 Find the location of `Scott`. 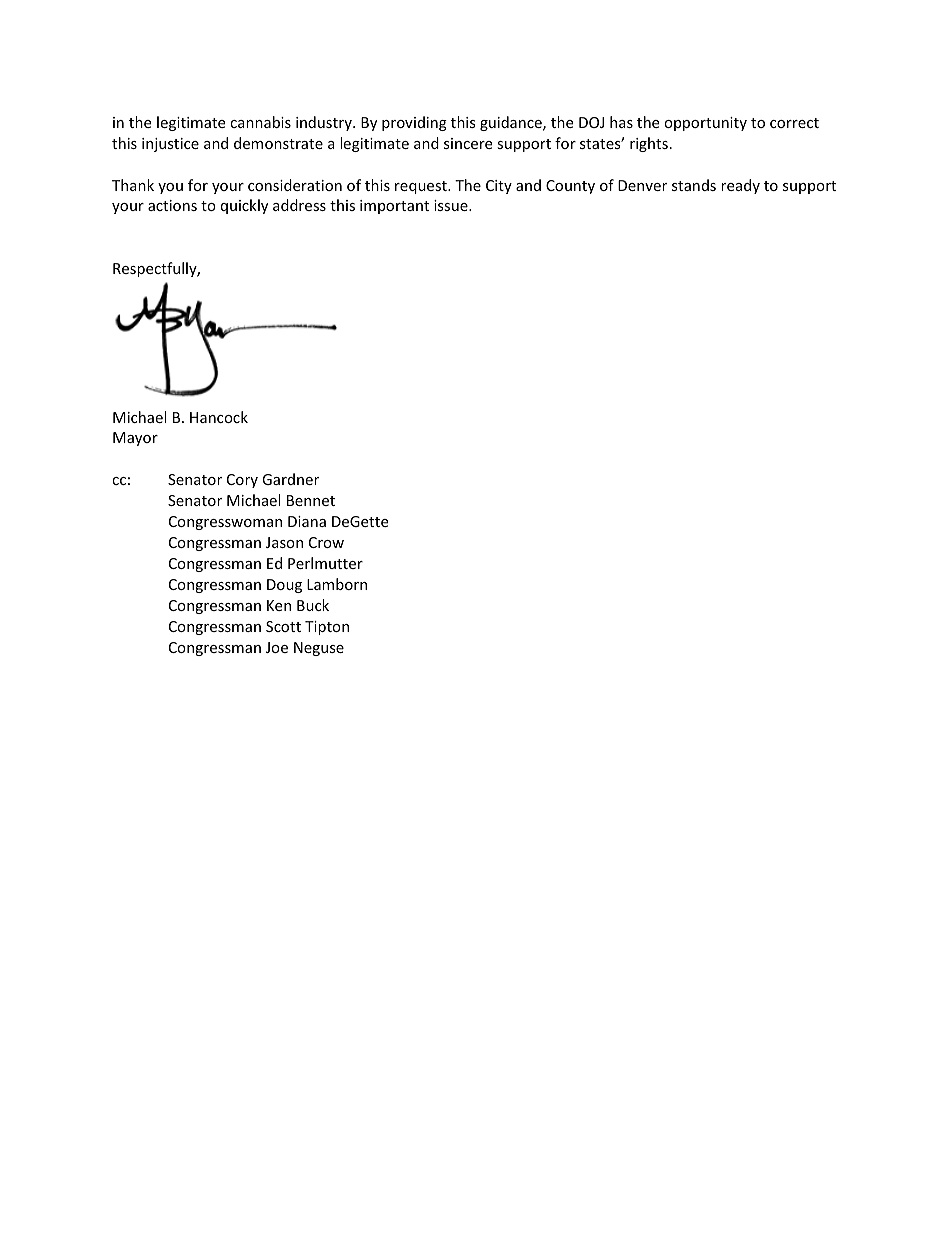

Scott is located at coordinates (283, 626).
